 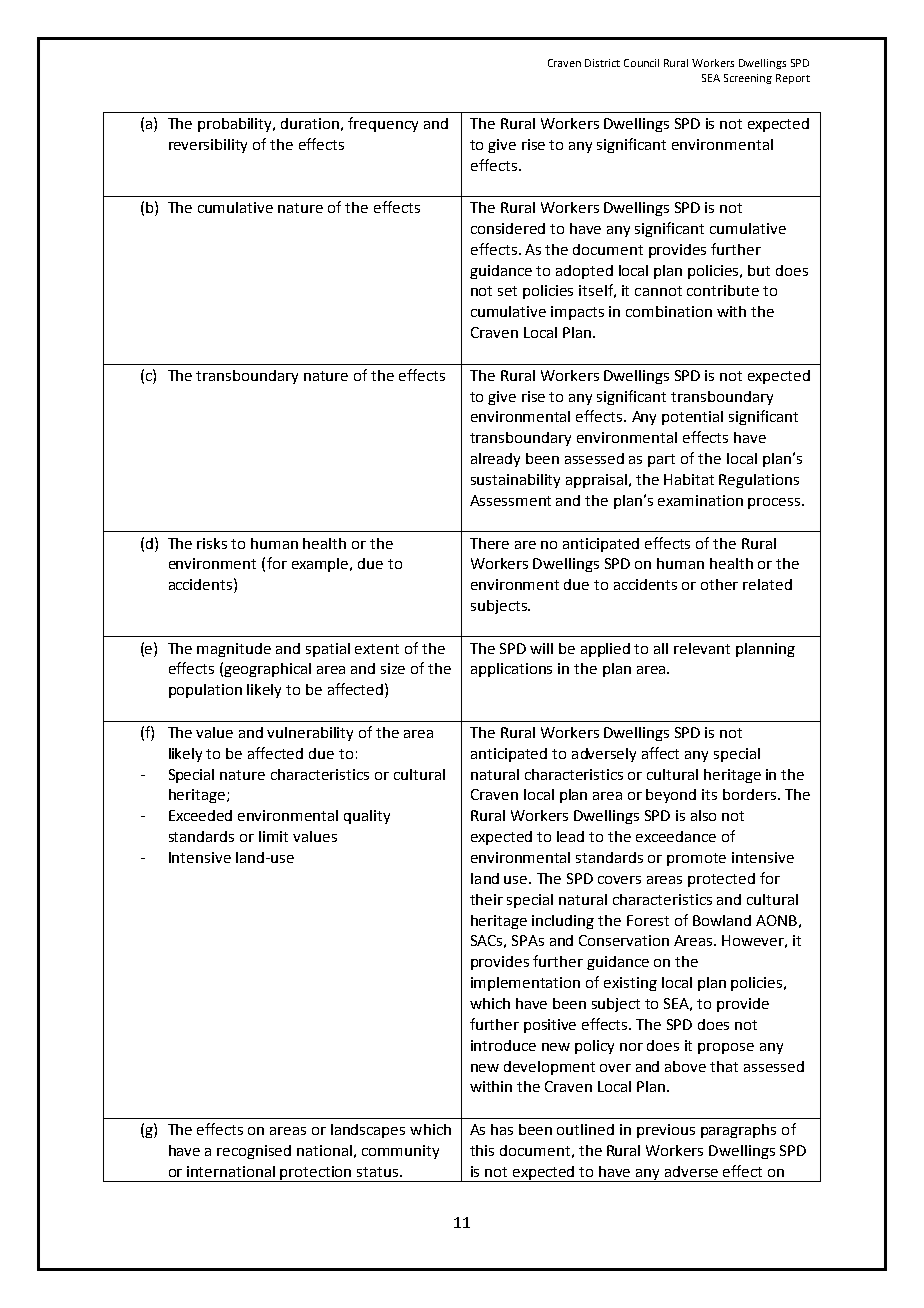 I want to click on District, so click(x=602, y=63).
